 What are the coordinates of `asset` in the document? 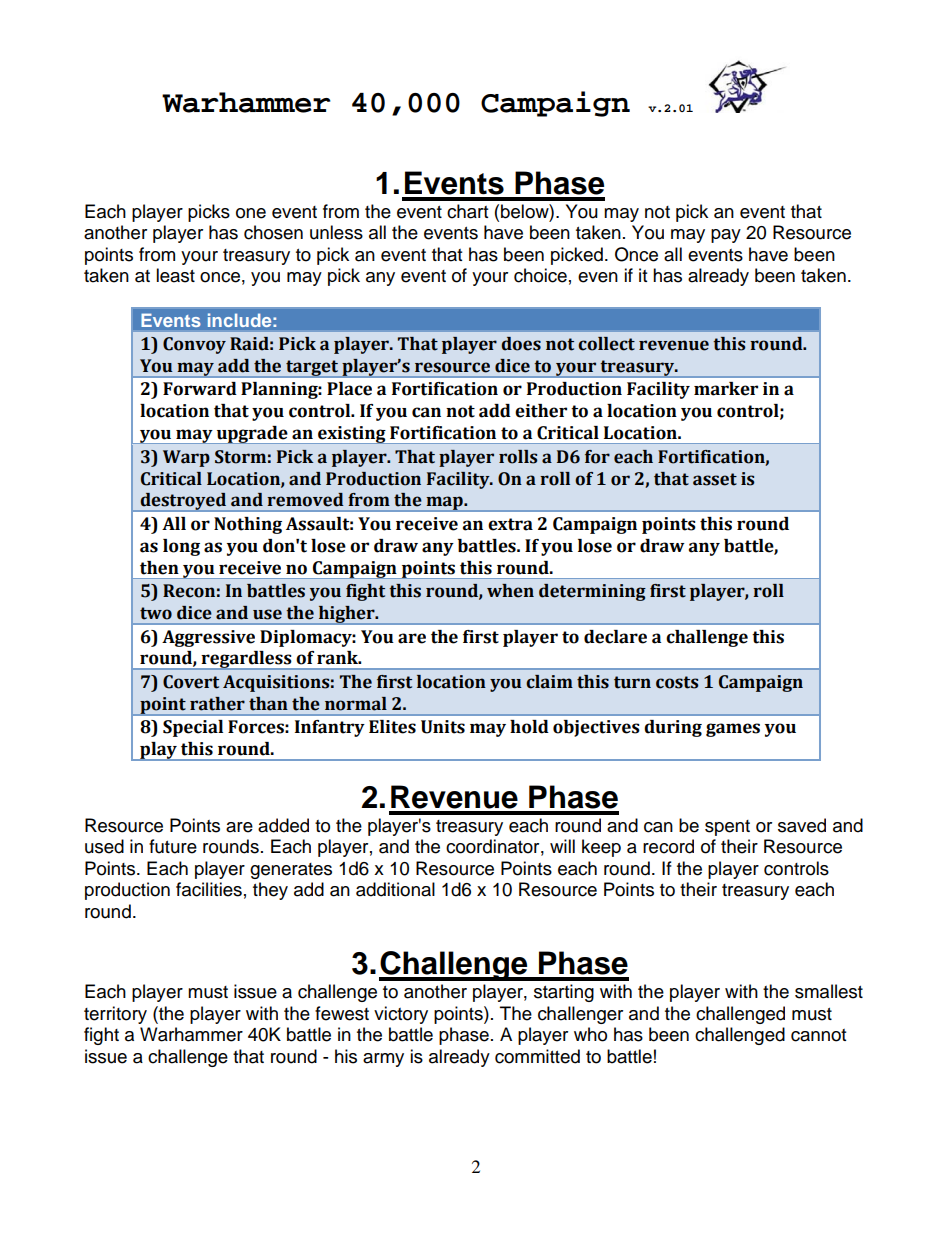 It's located at (715, 479).
